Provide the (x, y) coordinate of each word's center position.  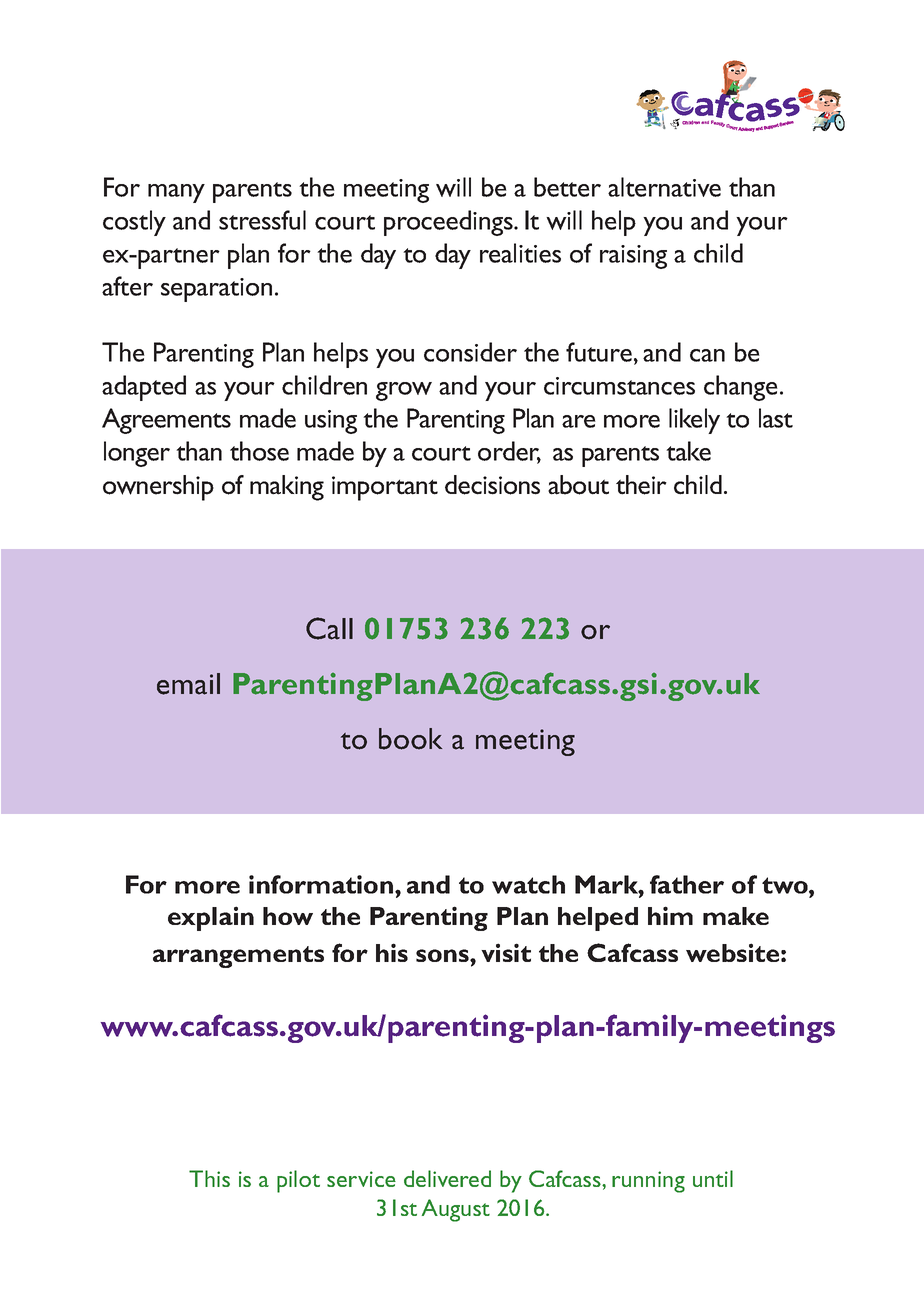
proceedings (449, 223)
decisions (492, 485)
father (687, 884)
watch (528, 884)
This (209, 1178)
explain (211, 918)
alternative (664, 187)
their (641, 485)
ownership (158, 488)
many (176, 193)
